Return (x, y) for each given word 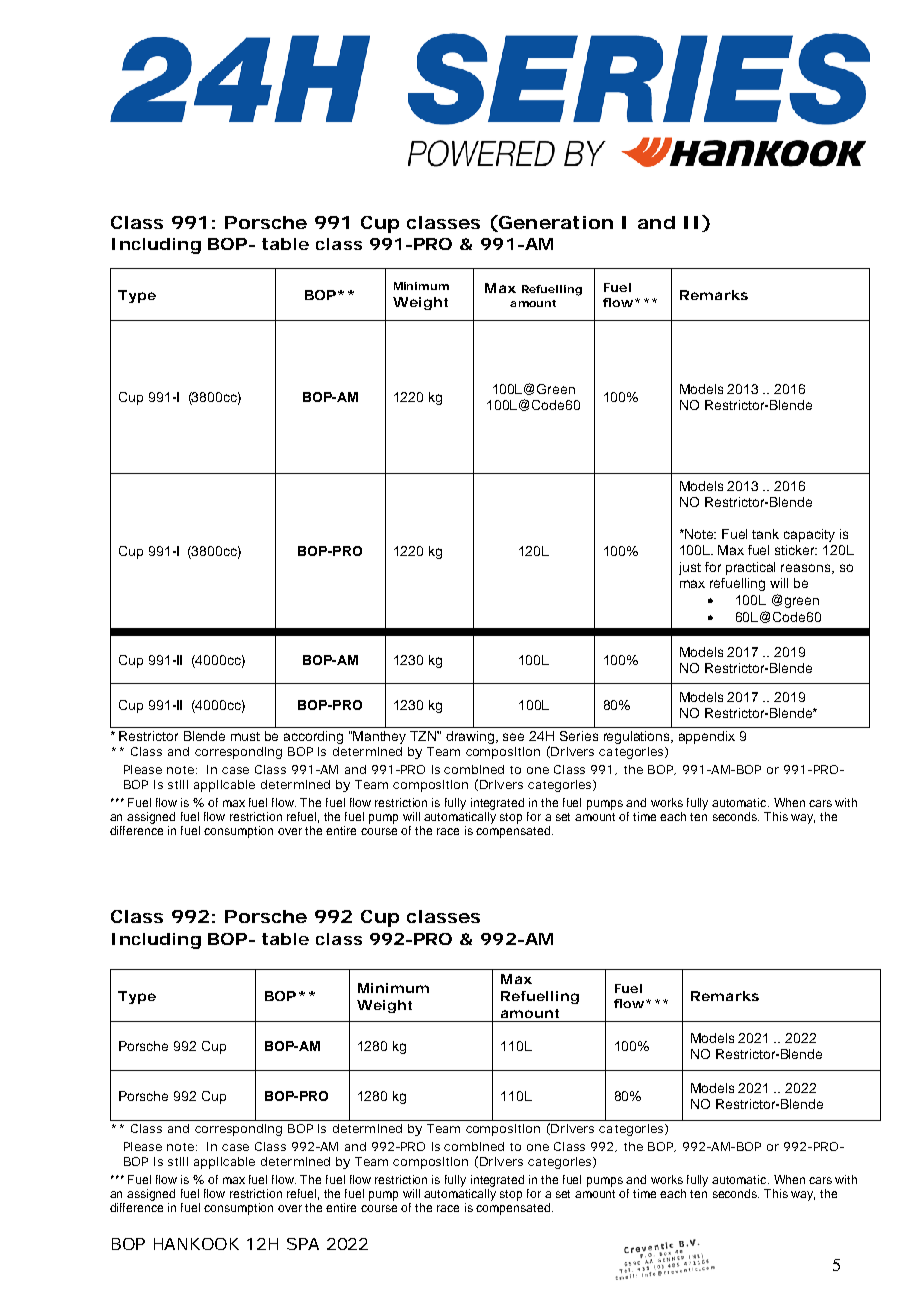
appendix (707, 737)
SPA (303, 1244)
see (513, 737)
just (690, 568)
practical (750, 568)
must (245, 736)
